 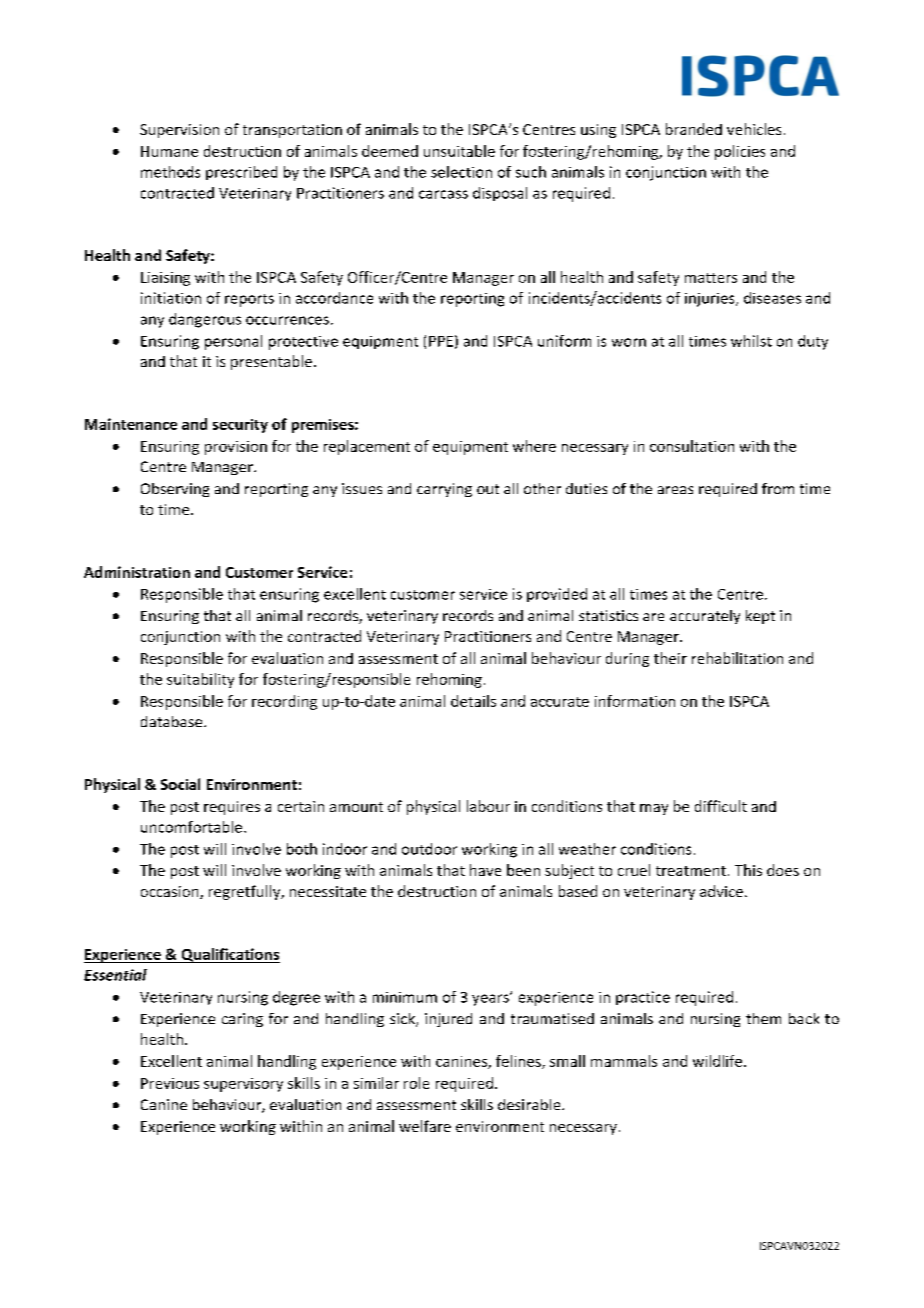 What do you see at coordinates (175, 490) in the document?
I see `Observing` at bounding box center [175, 490].
